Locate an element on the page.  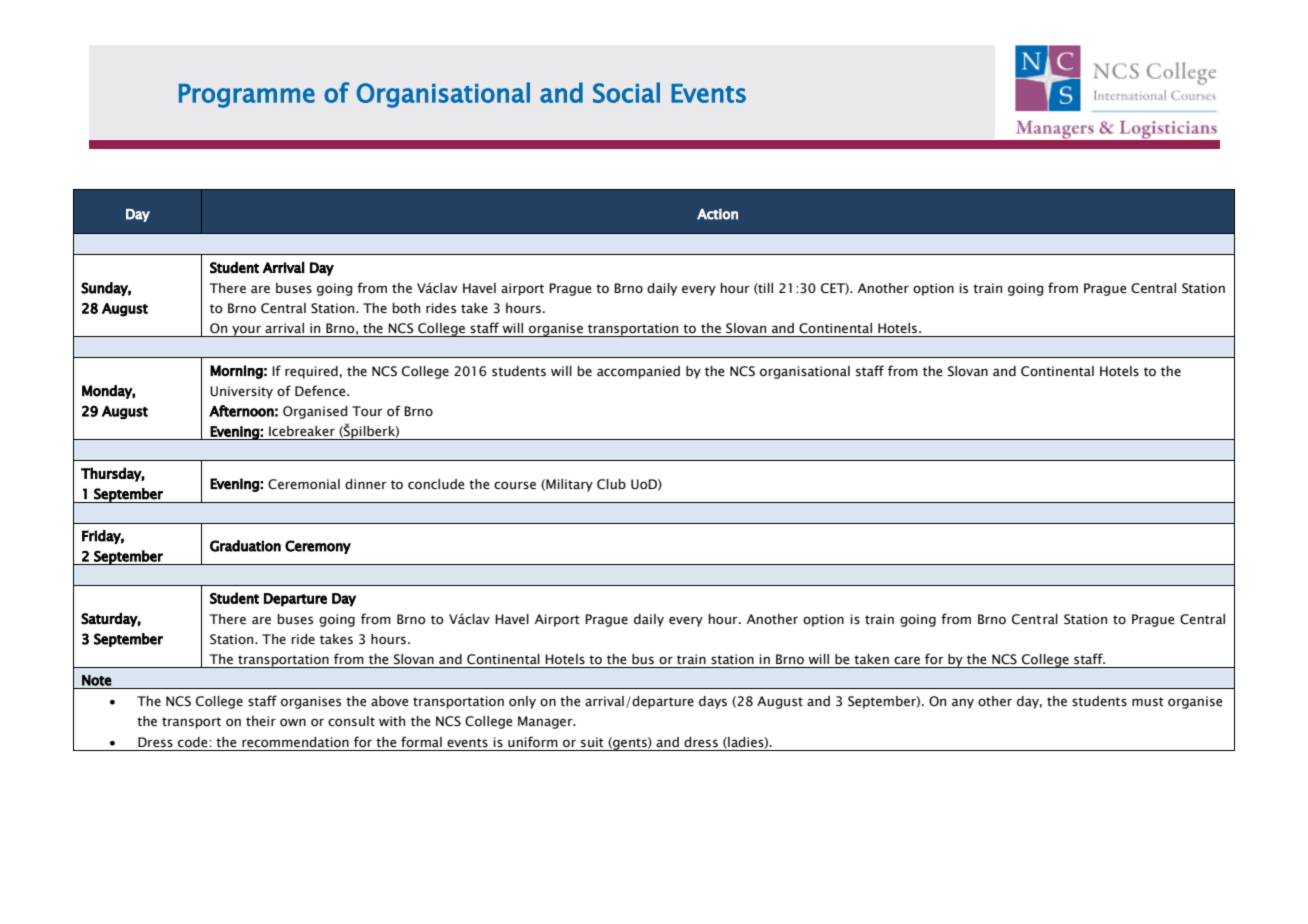
Club is located at coordinates (611, 484).
